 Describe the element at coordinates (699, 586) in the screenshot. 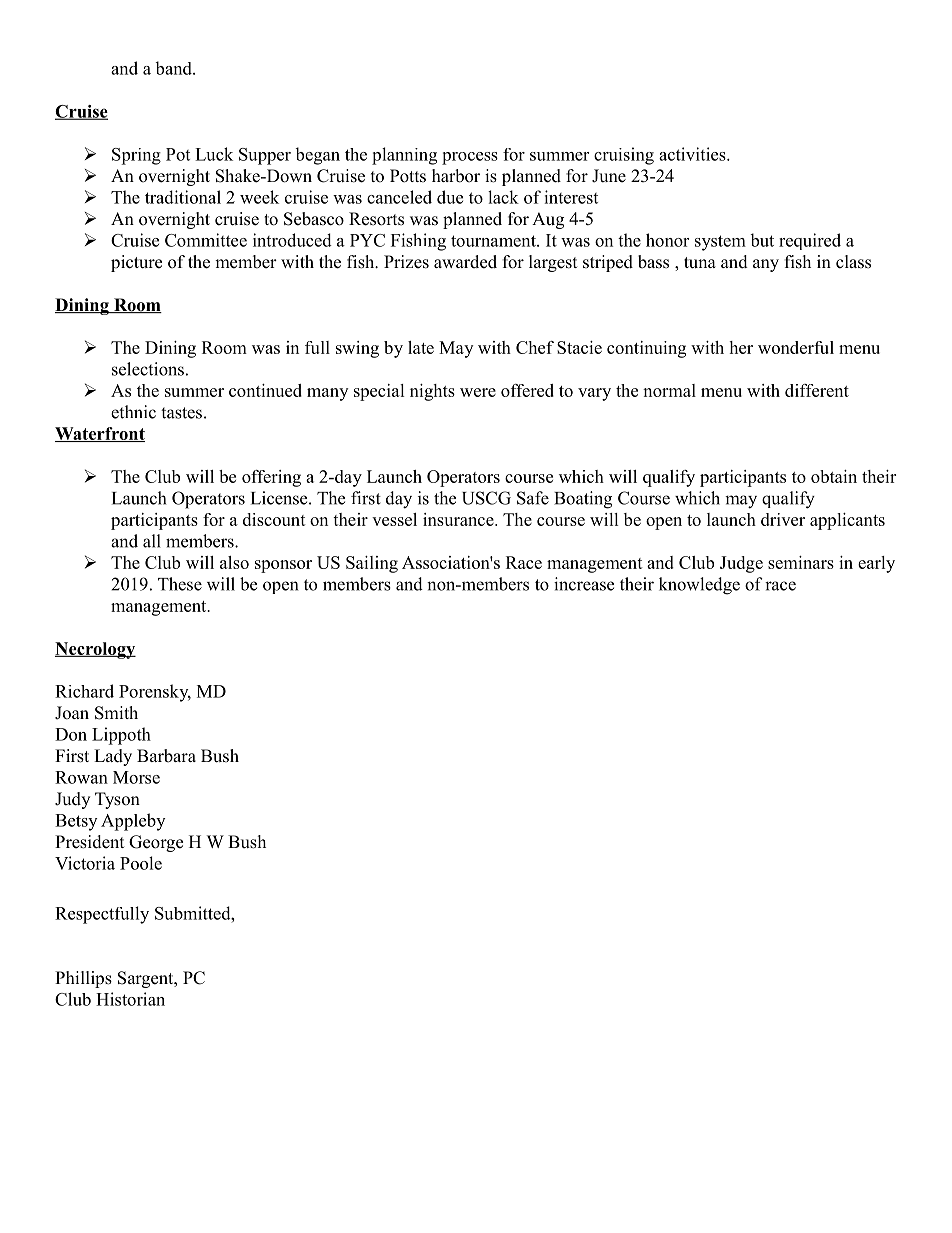

I see `knowledge` at that location.
